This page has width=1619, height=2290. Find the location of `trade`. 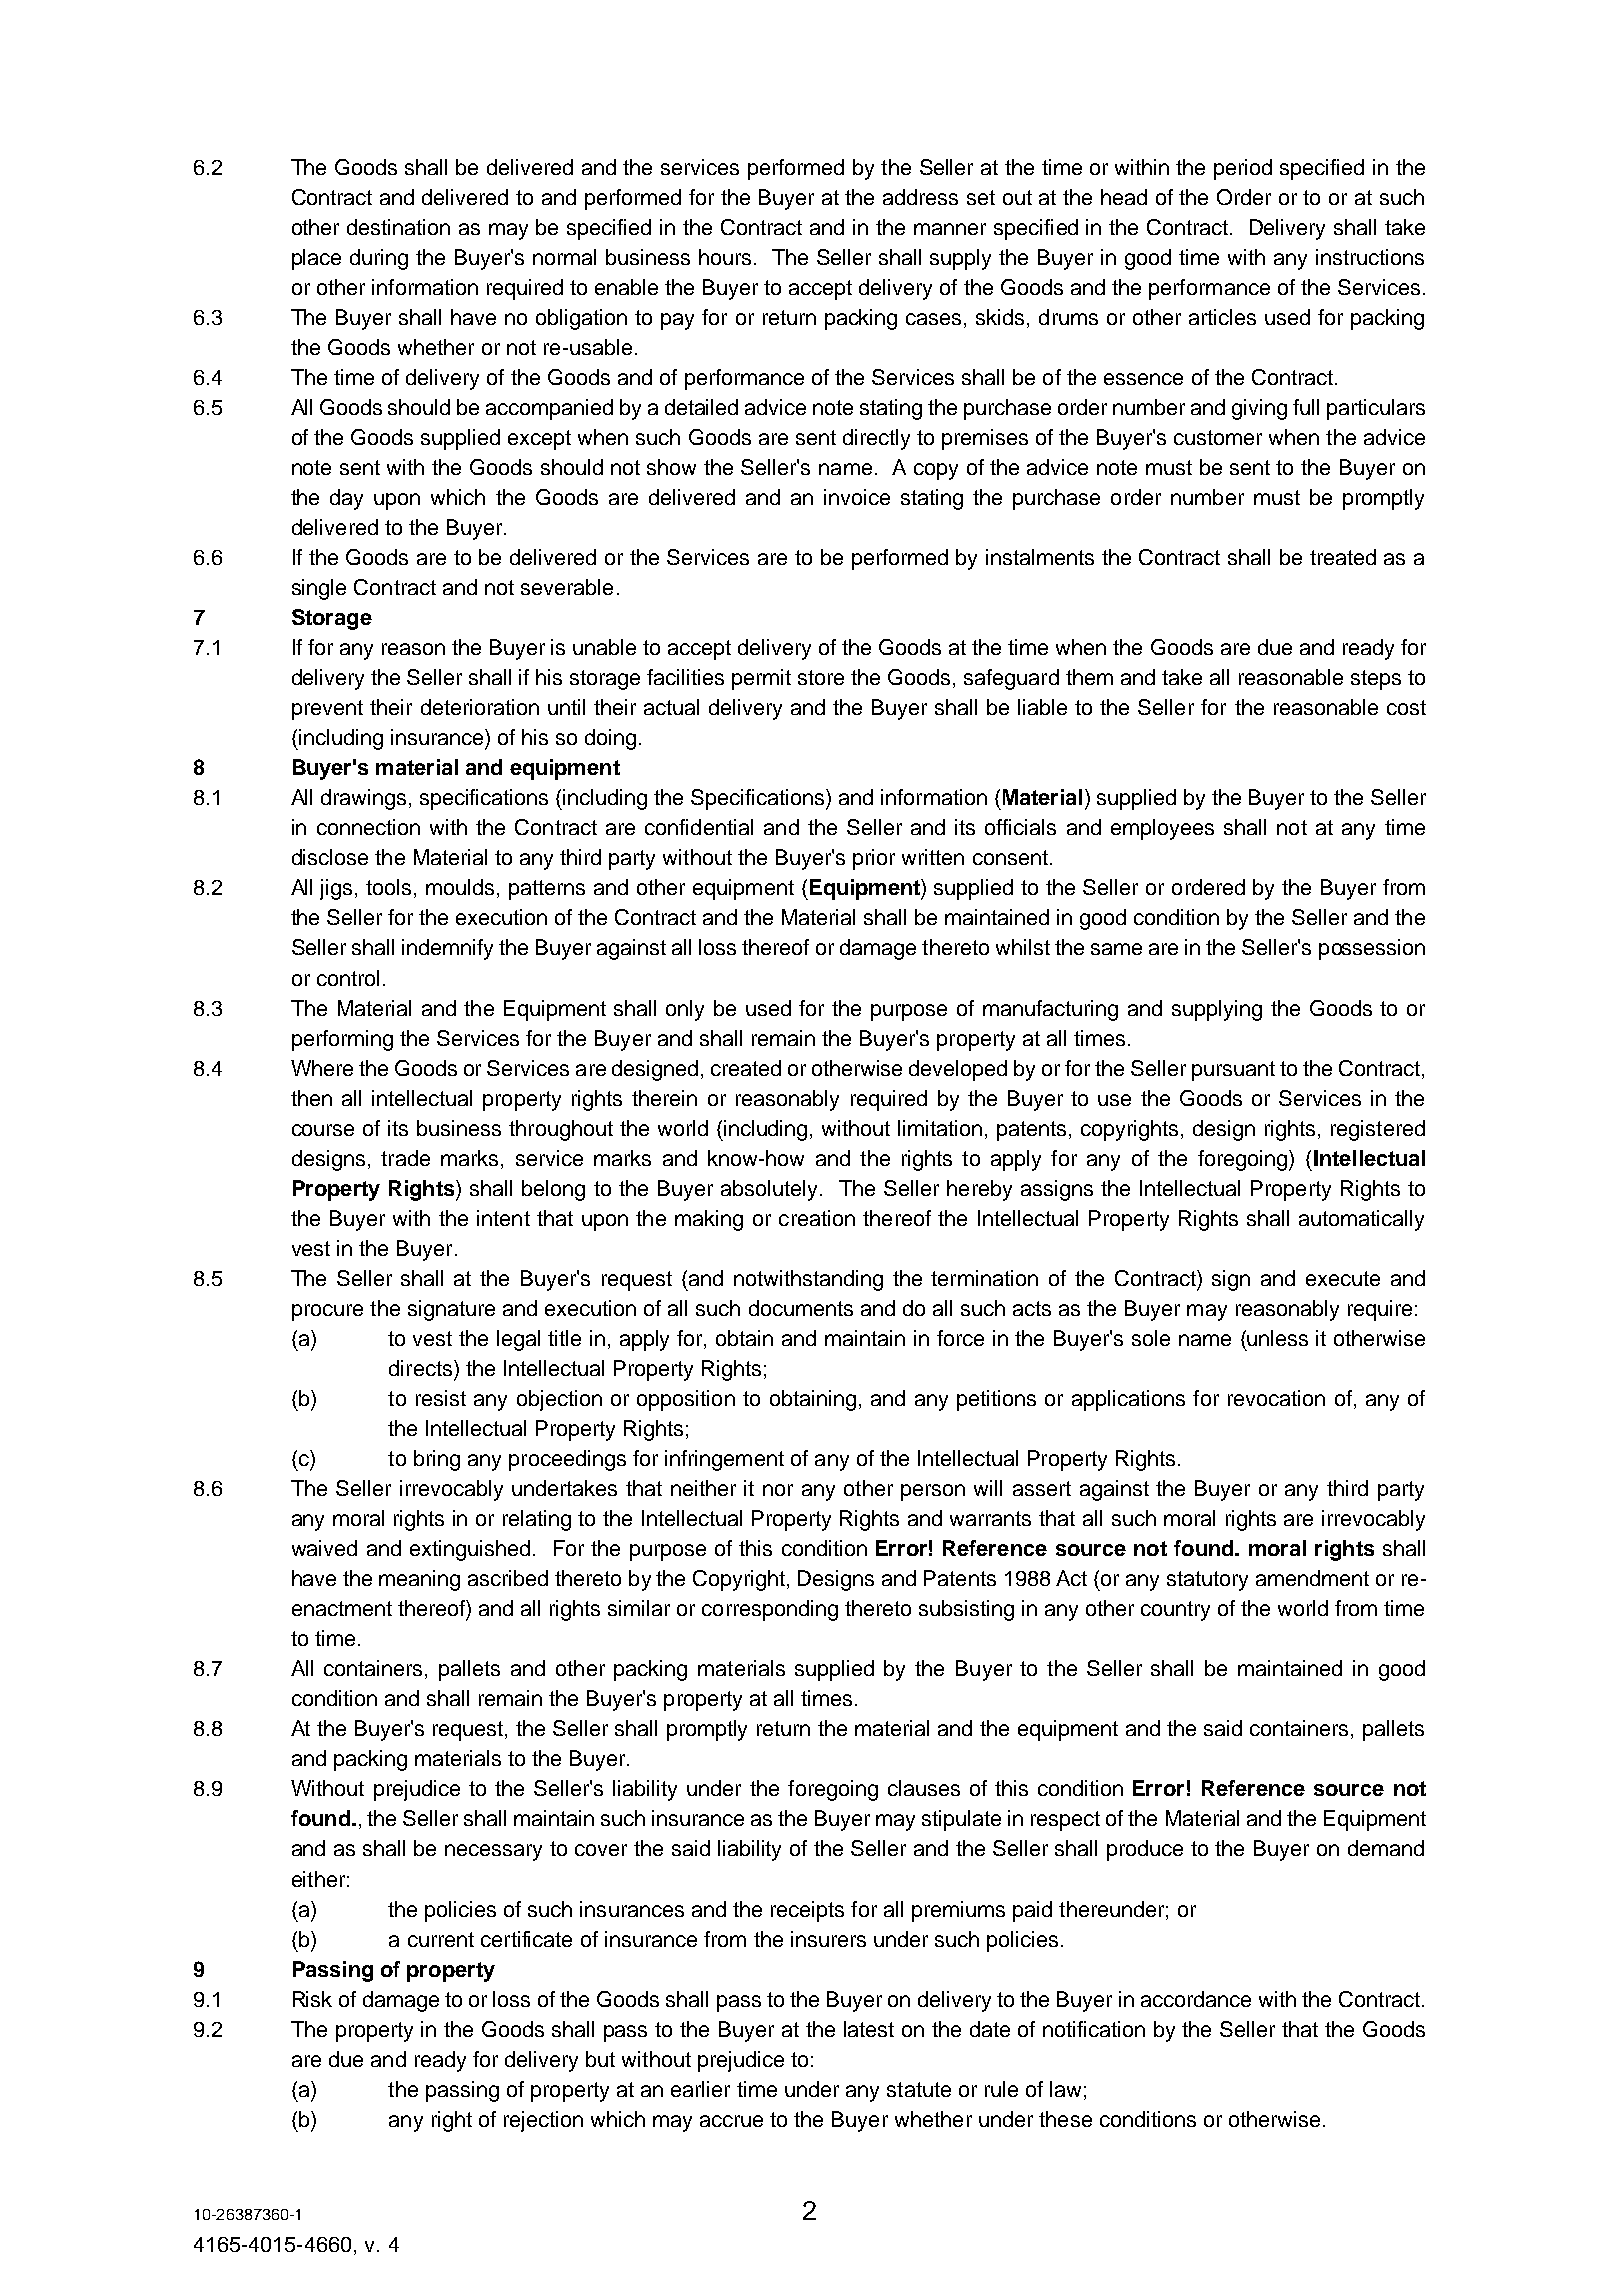

trade is located at coordinates (405, 1158).
